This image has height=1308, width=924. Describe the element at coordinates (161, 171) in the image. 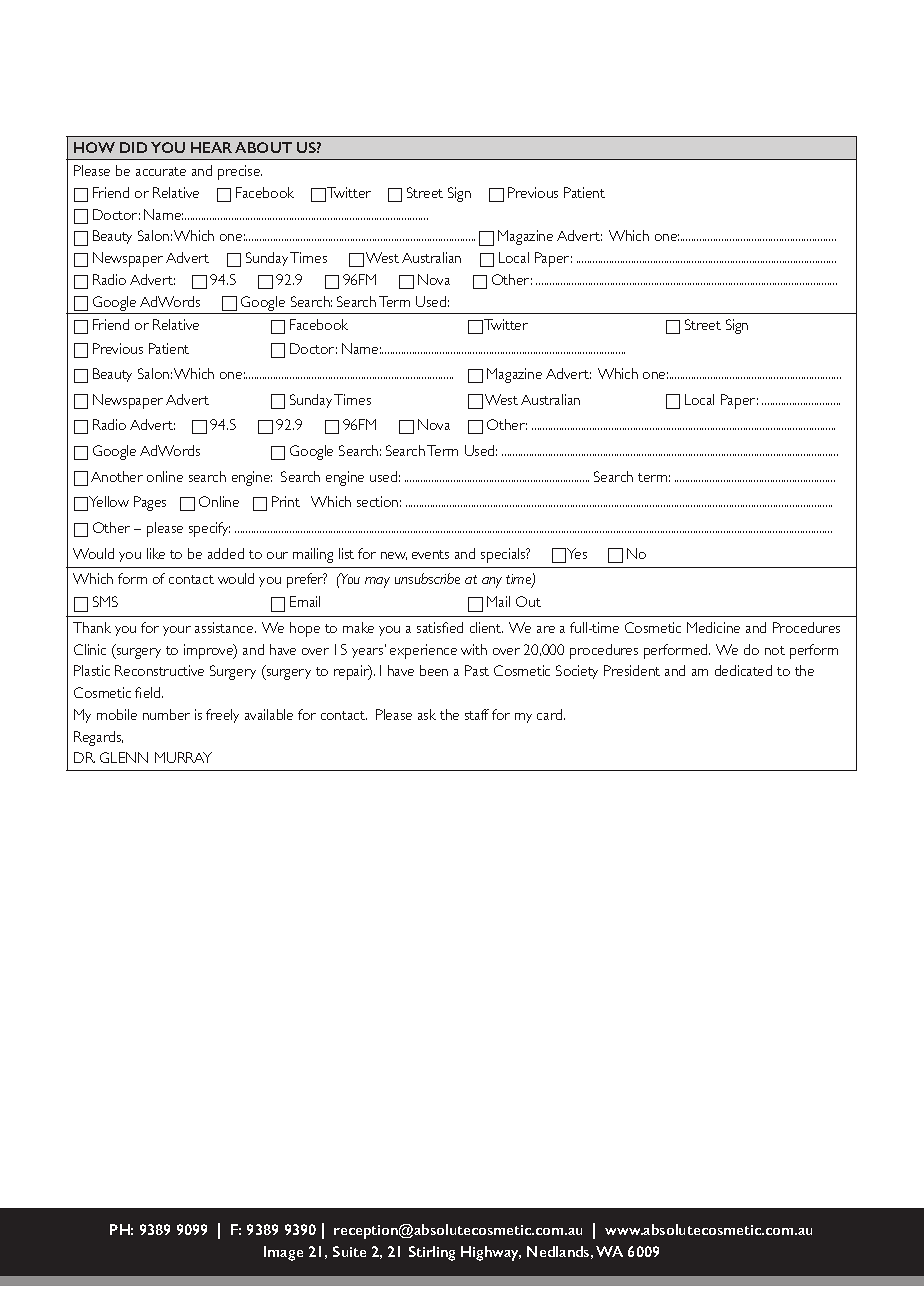

I see `accurate` at that location.
